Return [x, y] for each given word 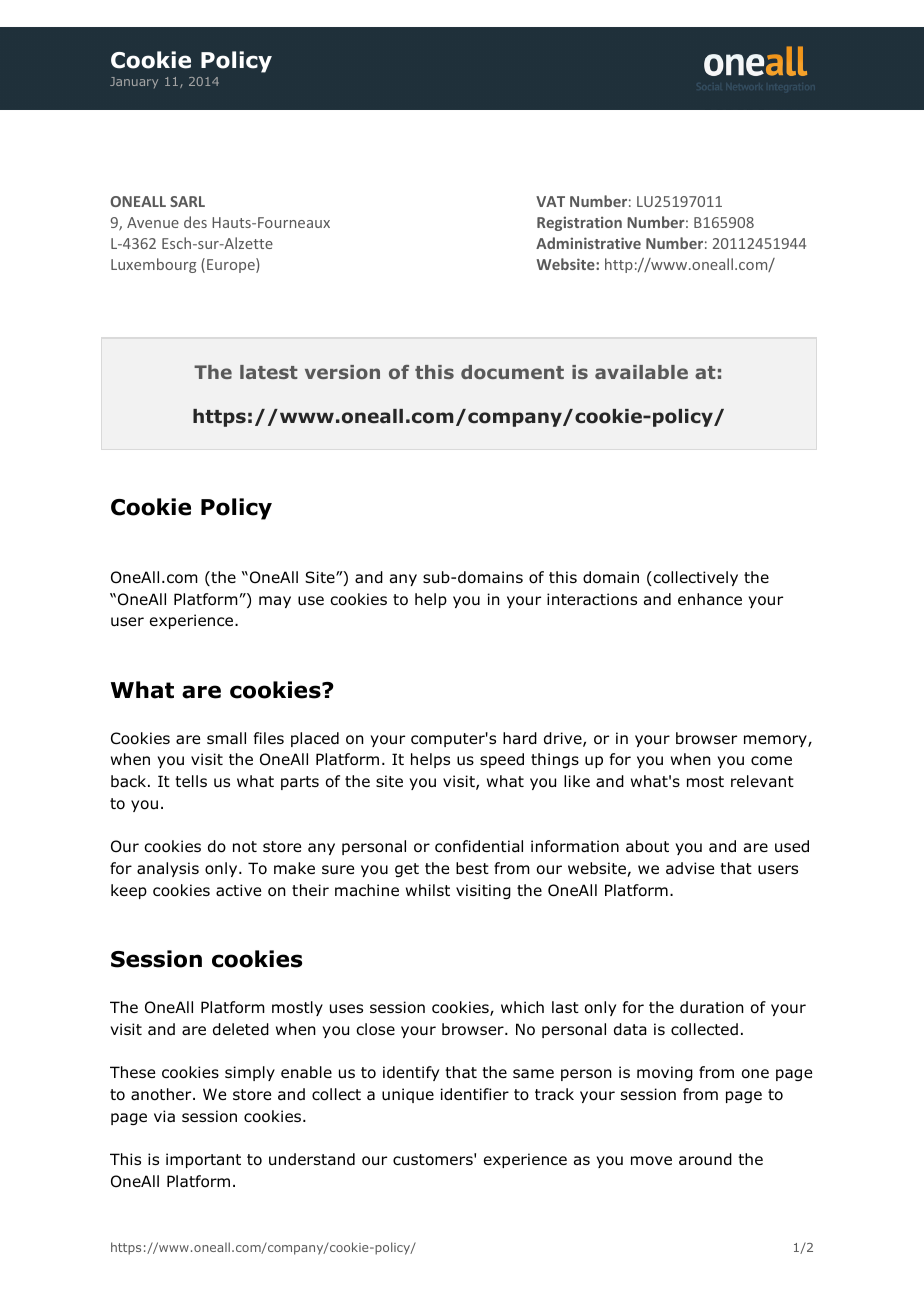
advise [690, 868]
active [238, 890]
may [275, 602]
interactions [592, 599]
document [512, 372]
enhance [710, 599]
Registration [579, 223]
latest [269, 372]
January [134, 82]
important [203, 1160]
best [472, 868]
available [641, 372]
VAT [550, 201]
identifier [475, 1094]
